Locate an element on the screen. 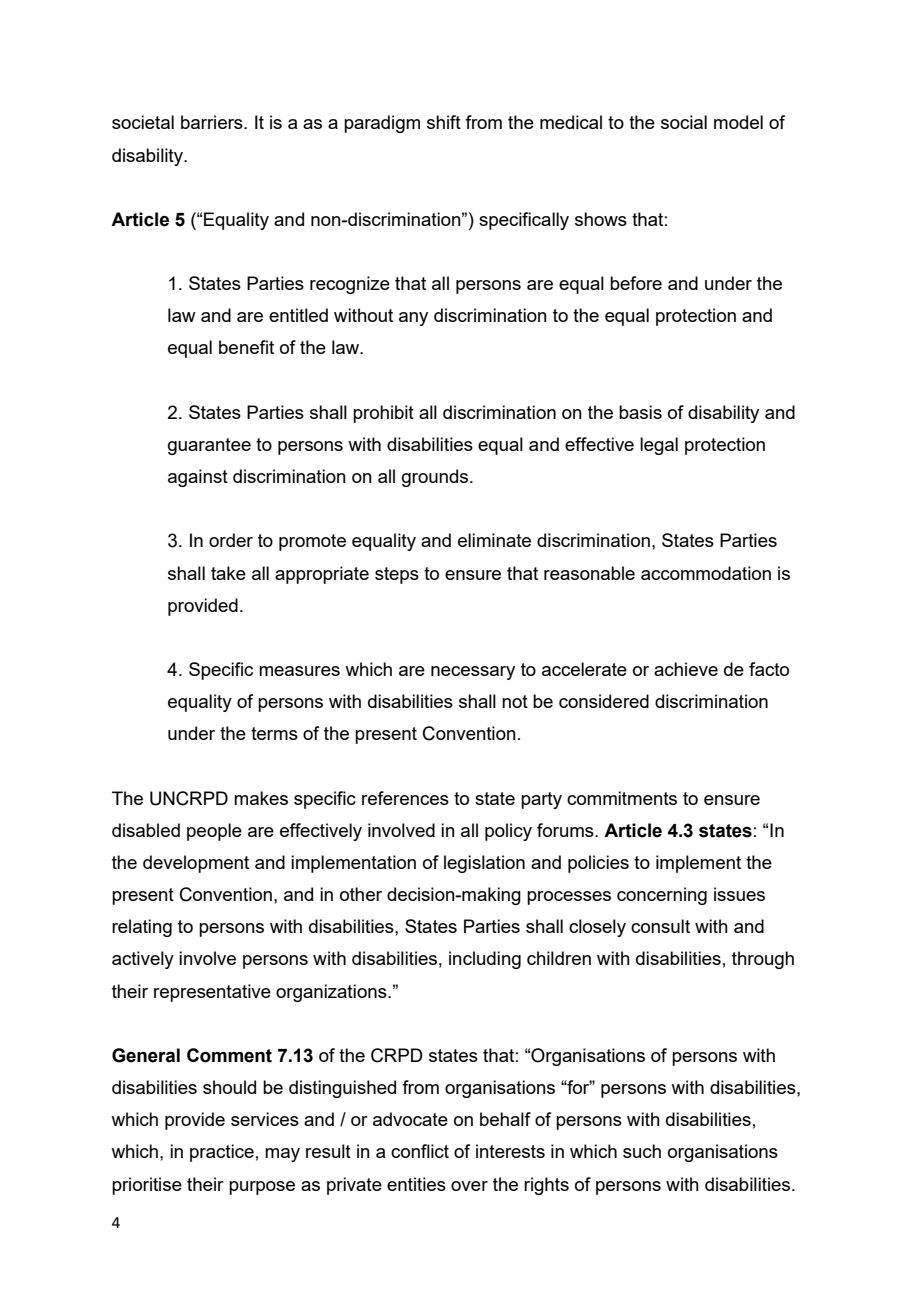 Image resolution: width=924 pixels, height=1308 pixels. practice is located at coordinates (222, 1153).
